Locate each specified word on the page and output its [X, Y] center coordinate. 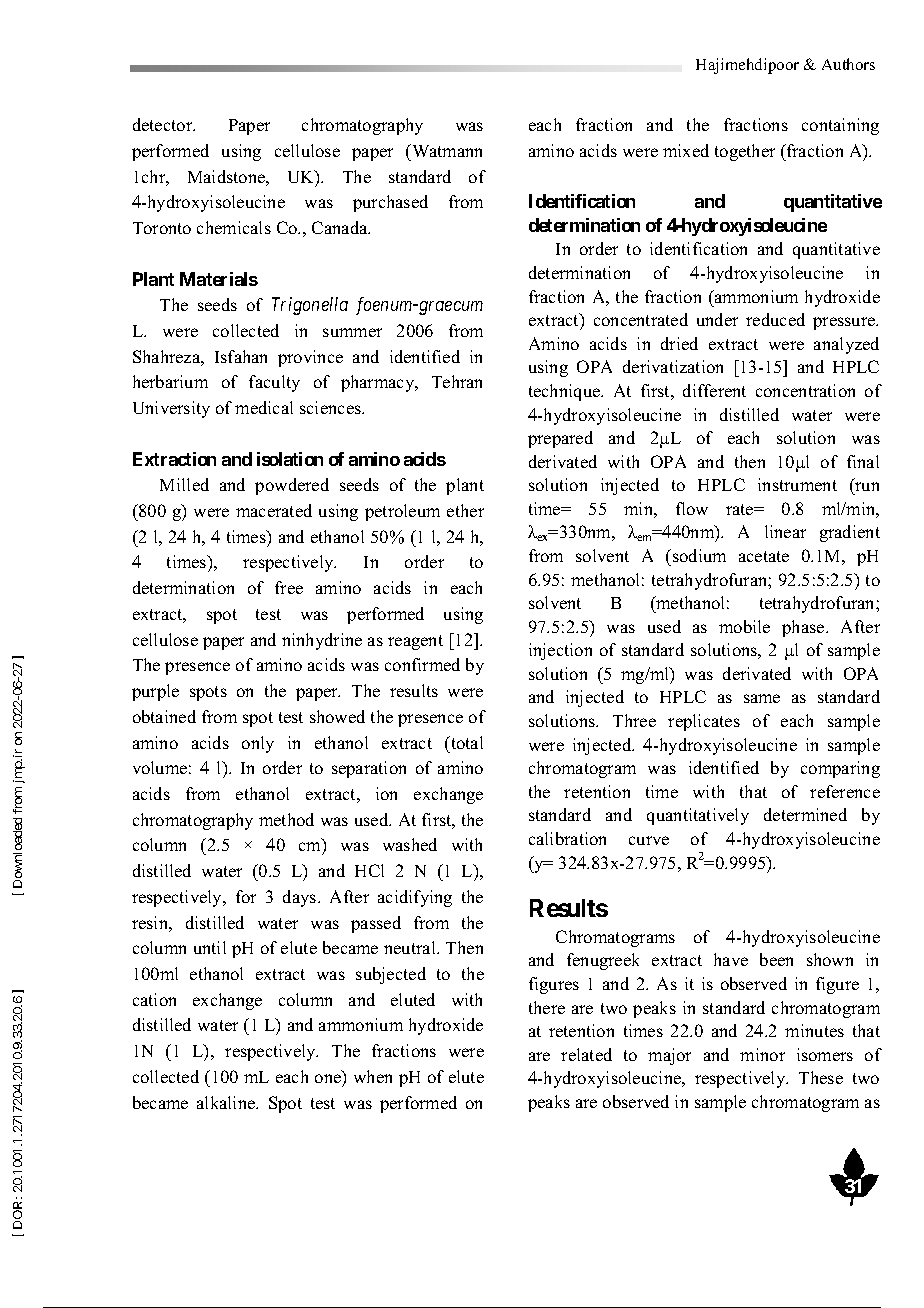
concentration [805, 390]
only [258, 744]
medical [264, 407]
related [586, 1054]
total [466, 742]
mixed [686, 150]
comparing [840, 769]
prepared [560, 439]
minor [762, 1054]
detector [164, 124]
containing [840, 126]
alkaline [227, 1102]
